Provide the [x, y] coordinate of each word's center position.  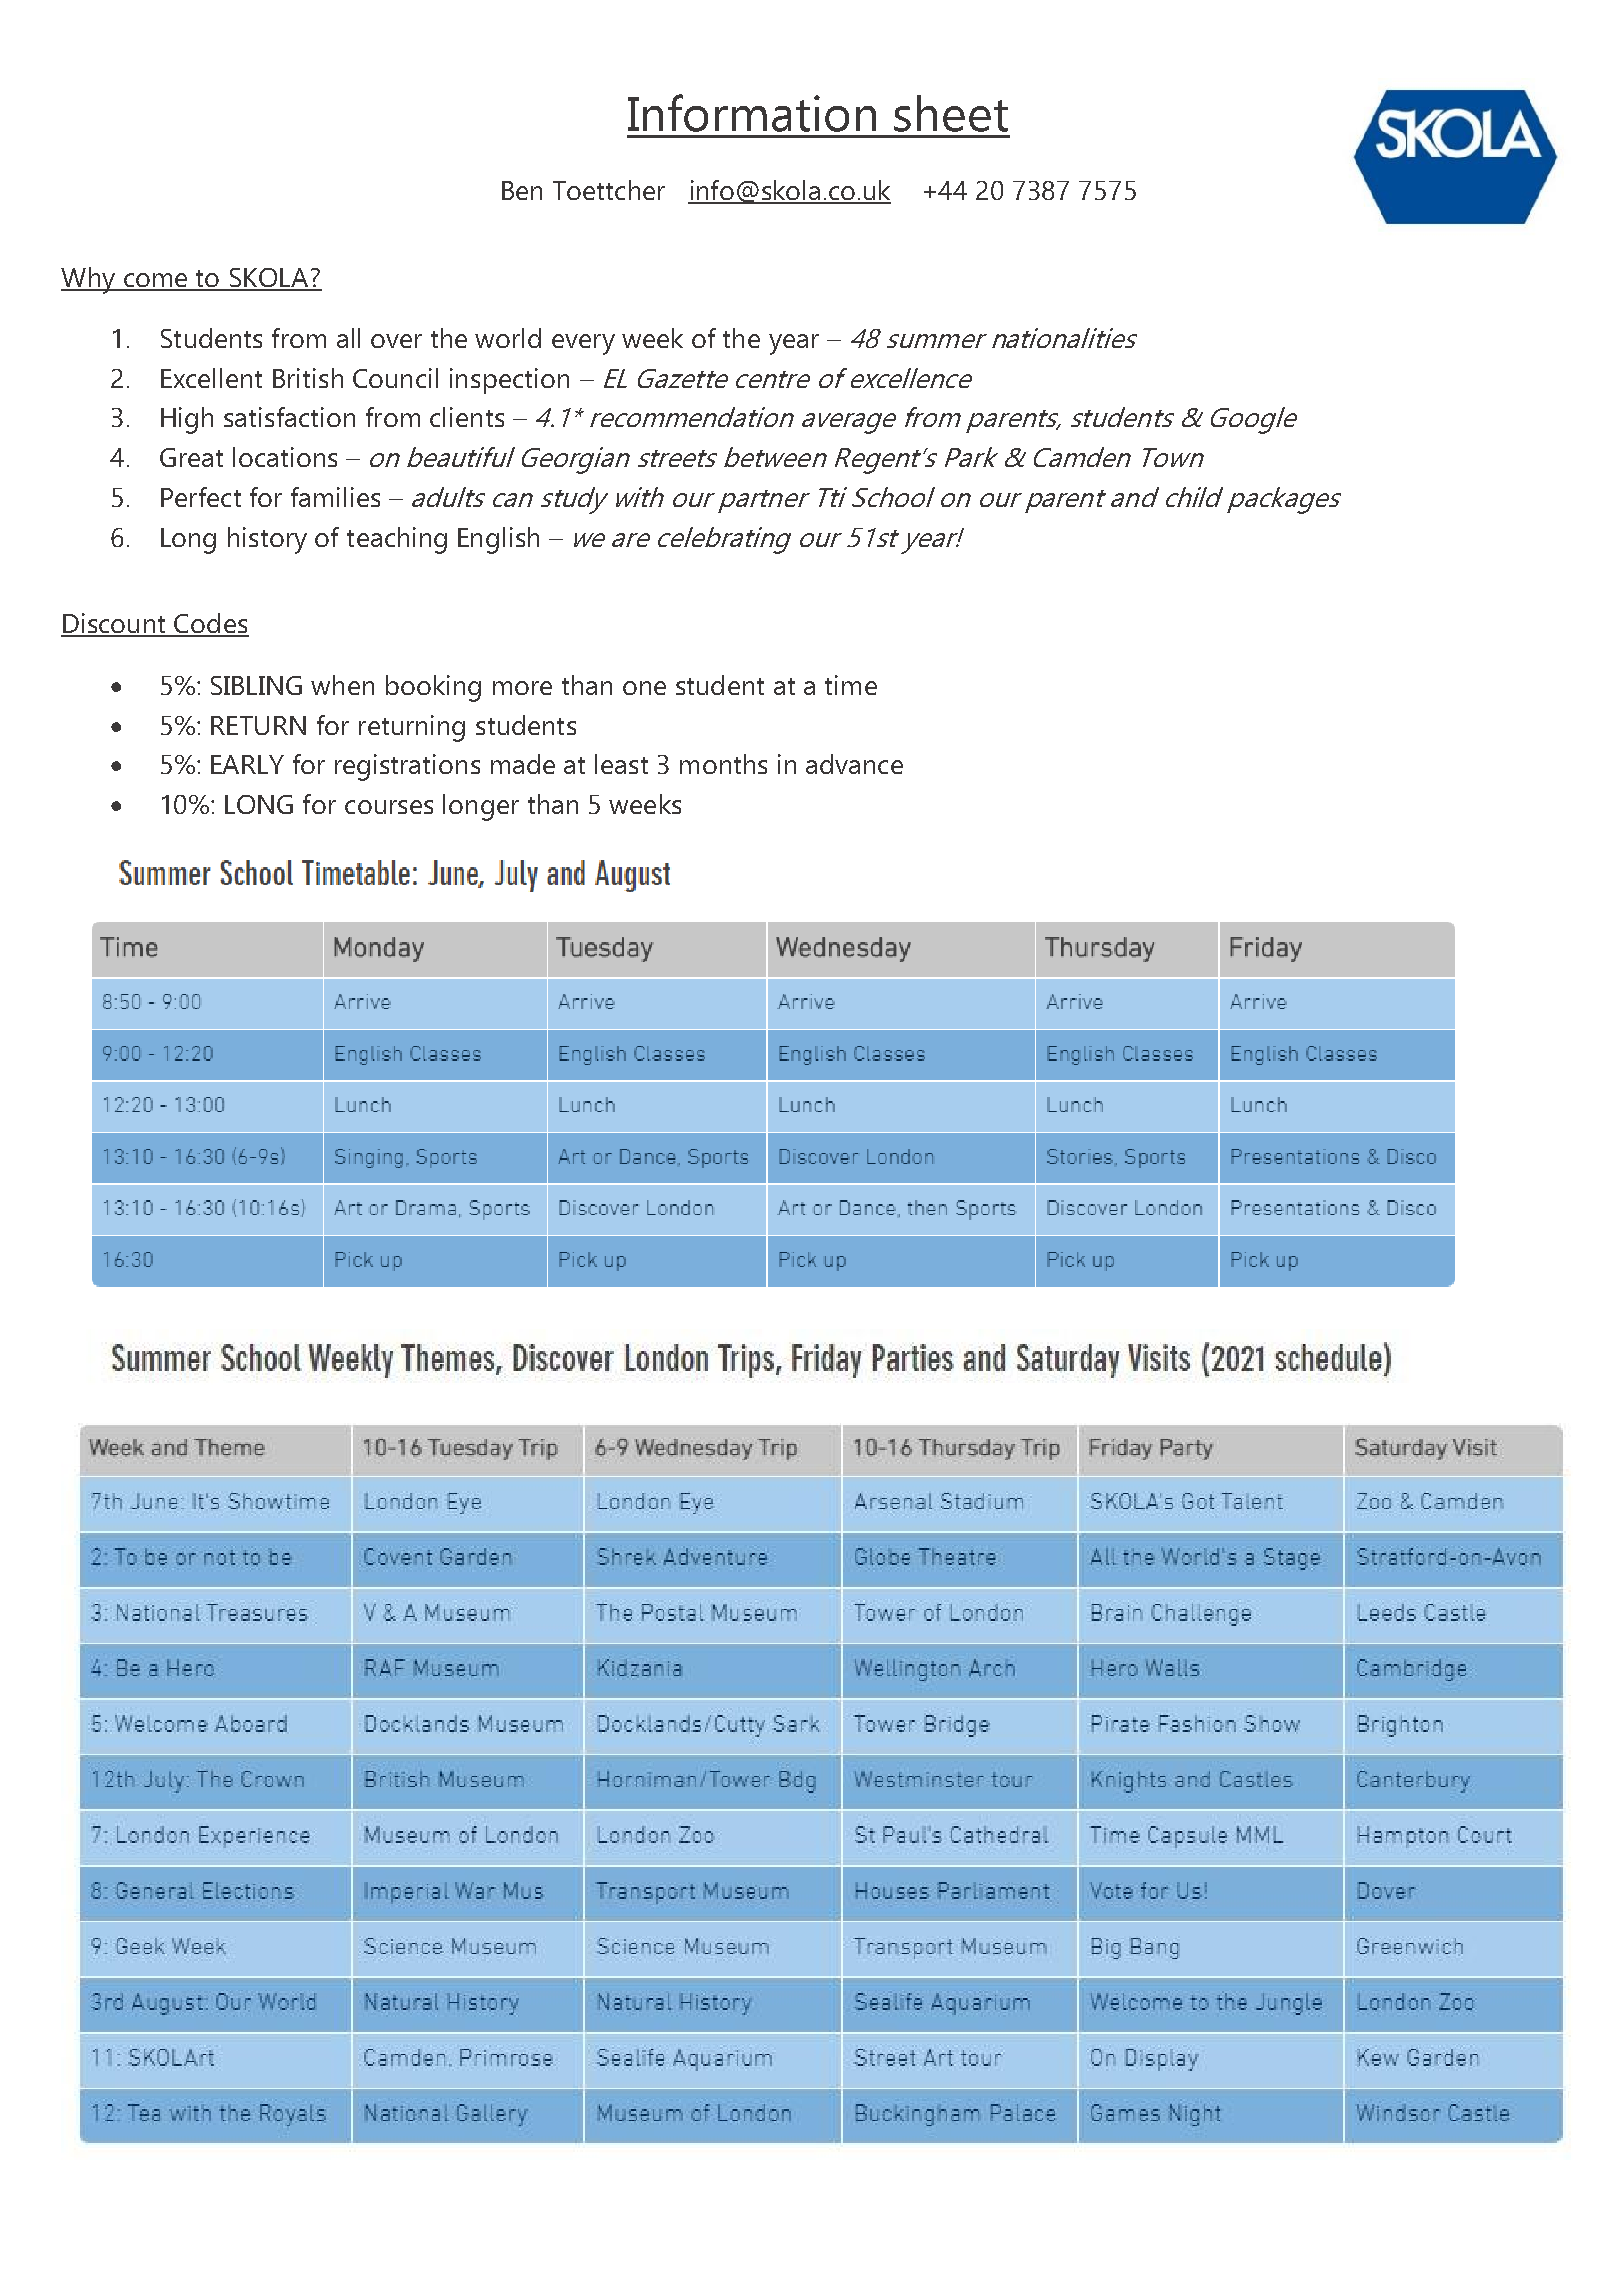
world [508, 338]
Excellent [211, 378]
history [267, 540]
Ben [522, 190]
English [498, 540]
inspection [509, 381]
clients [467, 417]
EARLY [247, 764]
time [851, 685]
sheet [951, 113]
